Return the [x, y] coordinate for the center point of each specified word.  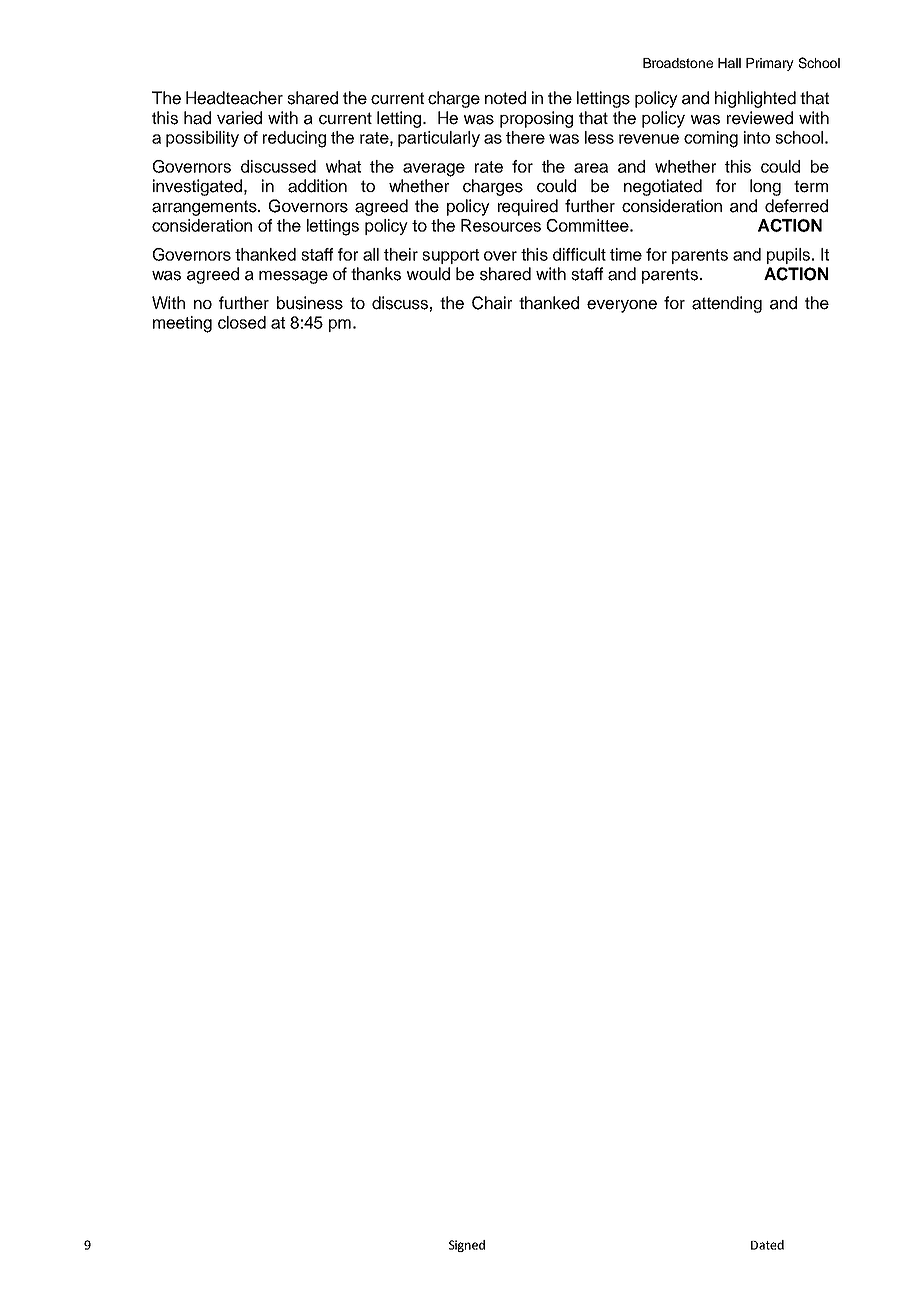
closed [242, 322]
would [428, 274]
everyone [622, 306]
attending [727, 304]
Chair [492, 303]
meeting [182, 324]
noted [505, 98]
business [310, 303]
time [626, 254]
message [293, 277]
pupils [790, 256]
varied [239, 118]
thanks [376, 274]
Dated [767, 1245]
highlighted [755, 99]
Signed [467, 1246]
